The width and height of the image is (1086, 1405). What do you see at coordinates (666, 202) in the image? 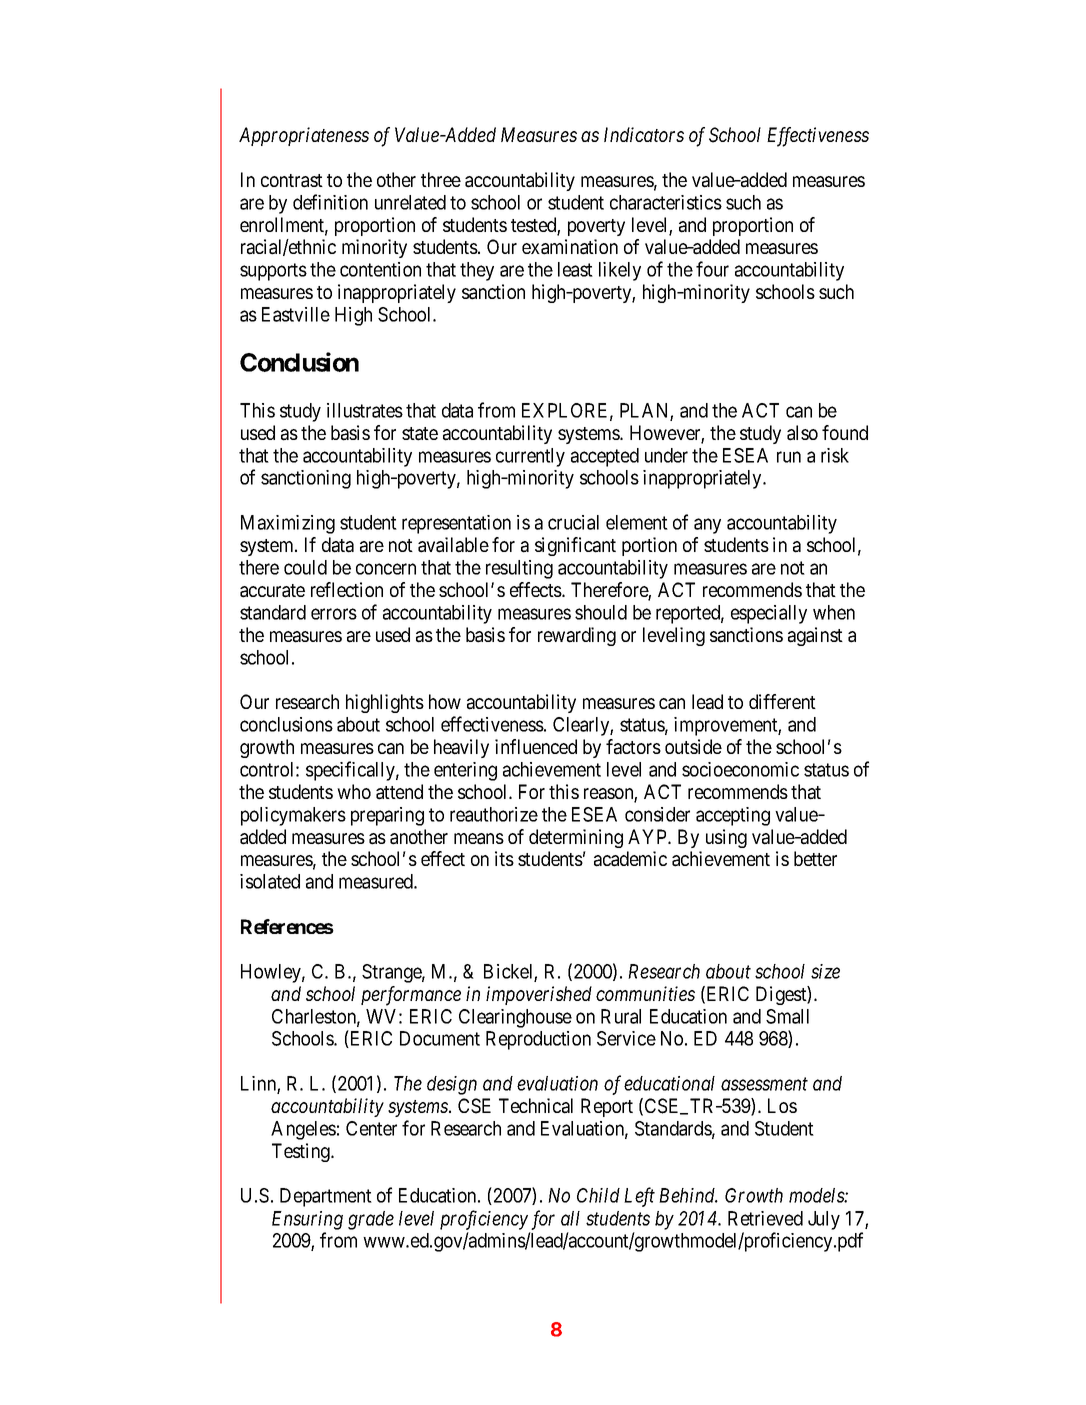
I see `characteristics` at bounding box center [666, 202].
